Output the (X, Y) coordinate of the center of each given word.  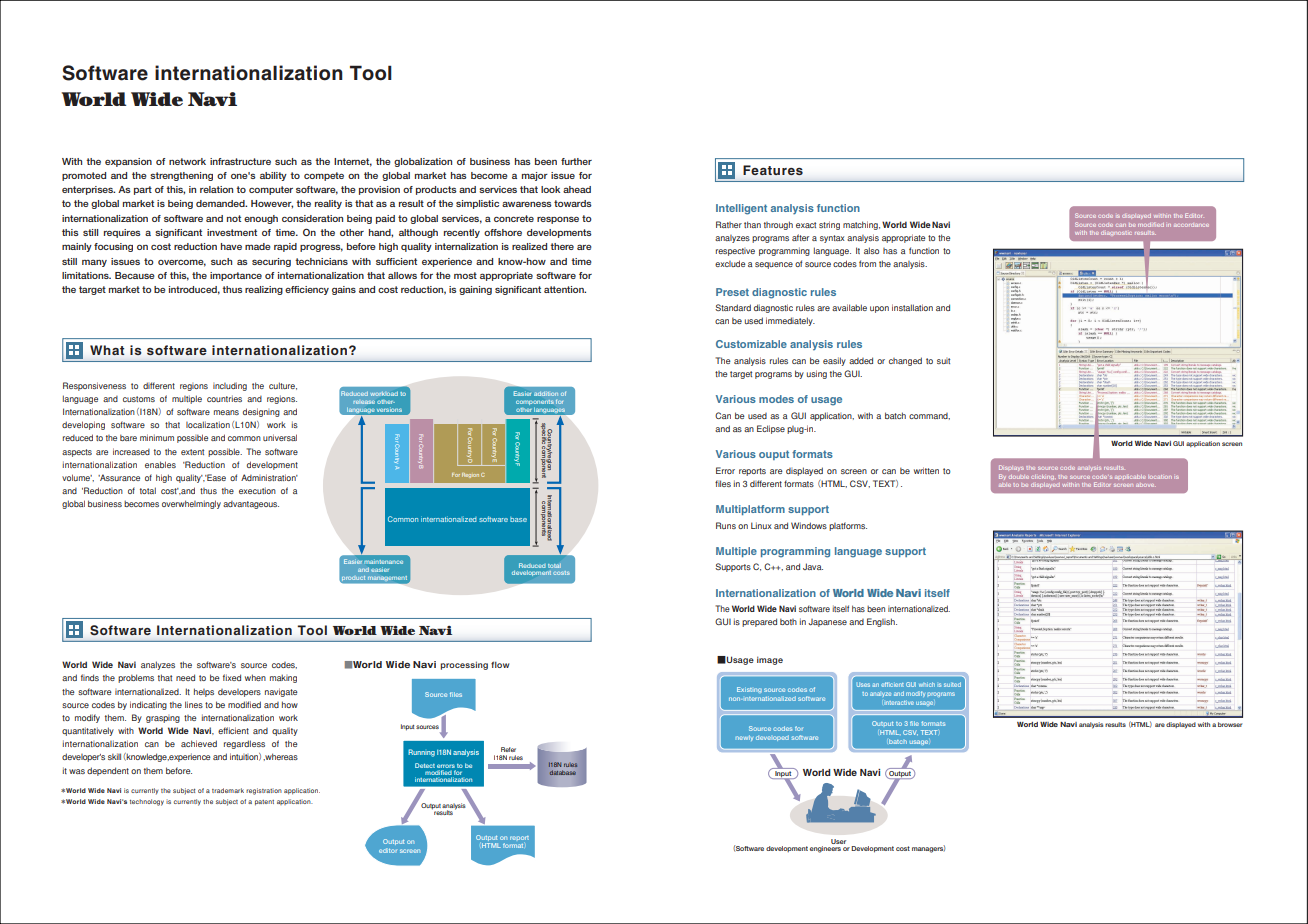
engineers (825, 849)
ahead (577, 189)
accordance (1191, 225)
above (1146, 485)
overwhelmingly (191, 504)
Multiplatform (750, 510)
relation (216, 189)
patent (264, 802)
